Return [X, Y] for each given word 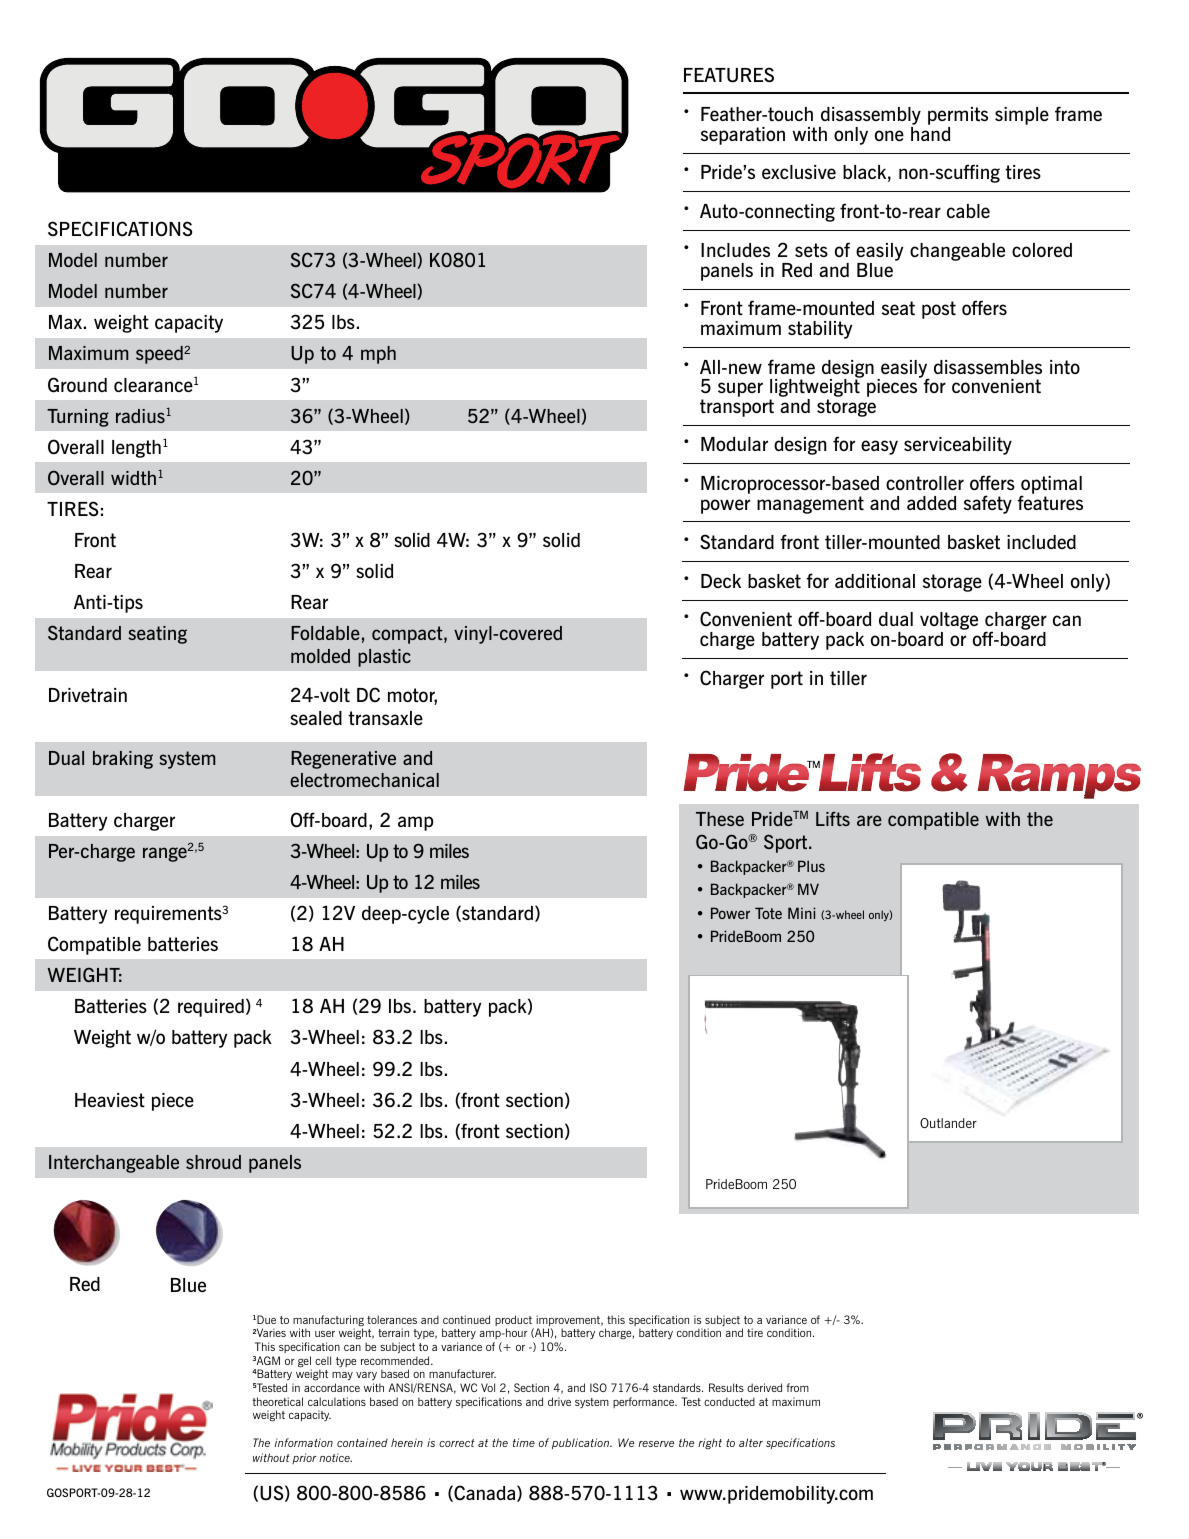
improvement [569, 1322]
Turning [78, 418]
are [869, 820]
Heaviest [110, 1100]
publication [582, 1443]
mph [378, 355]
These [720, 819]
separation [743, 136]
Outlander [948, 1123]
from [797, 1387]
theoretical [277, 1401]
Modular [734, 444]
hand [930, 134]
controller [925, 483]
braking [123, 760]
